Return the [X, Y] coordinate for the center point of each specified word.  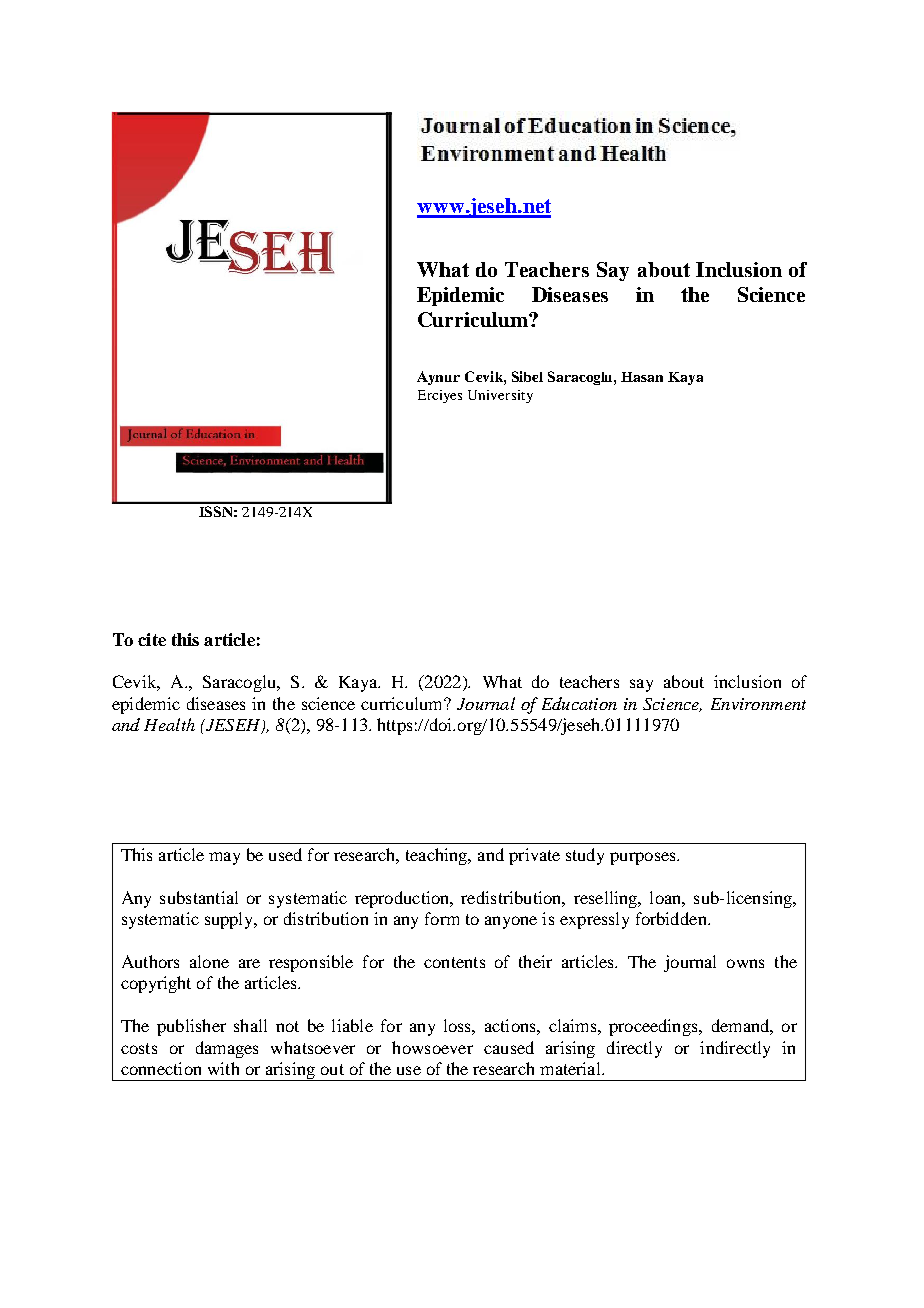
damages [227, 1049]
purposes [644, 858]
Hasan [642, 377]
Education [579, 703]
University [500, 396]
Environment [758, 704]
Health [169, 724]
